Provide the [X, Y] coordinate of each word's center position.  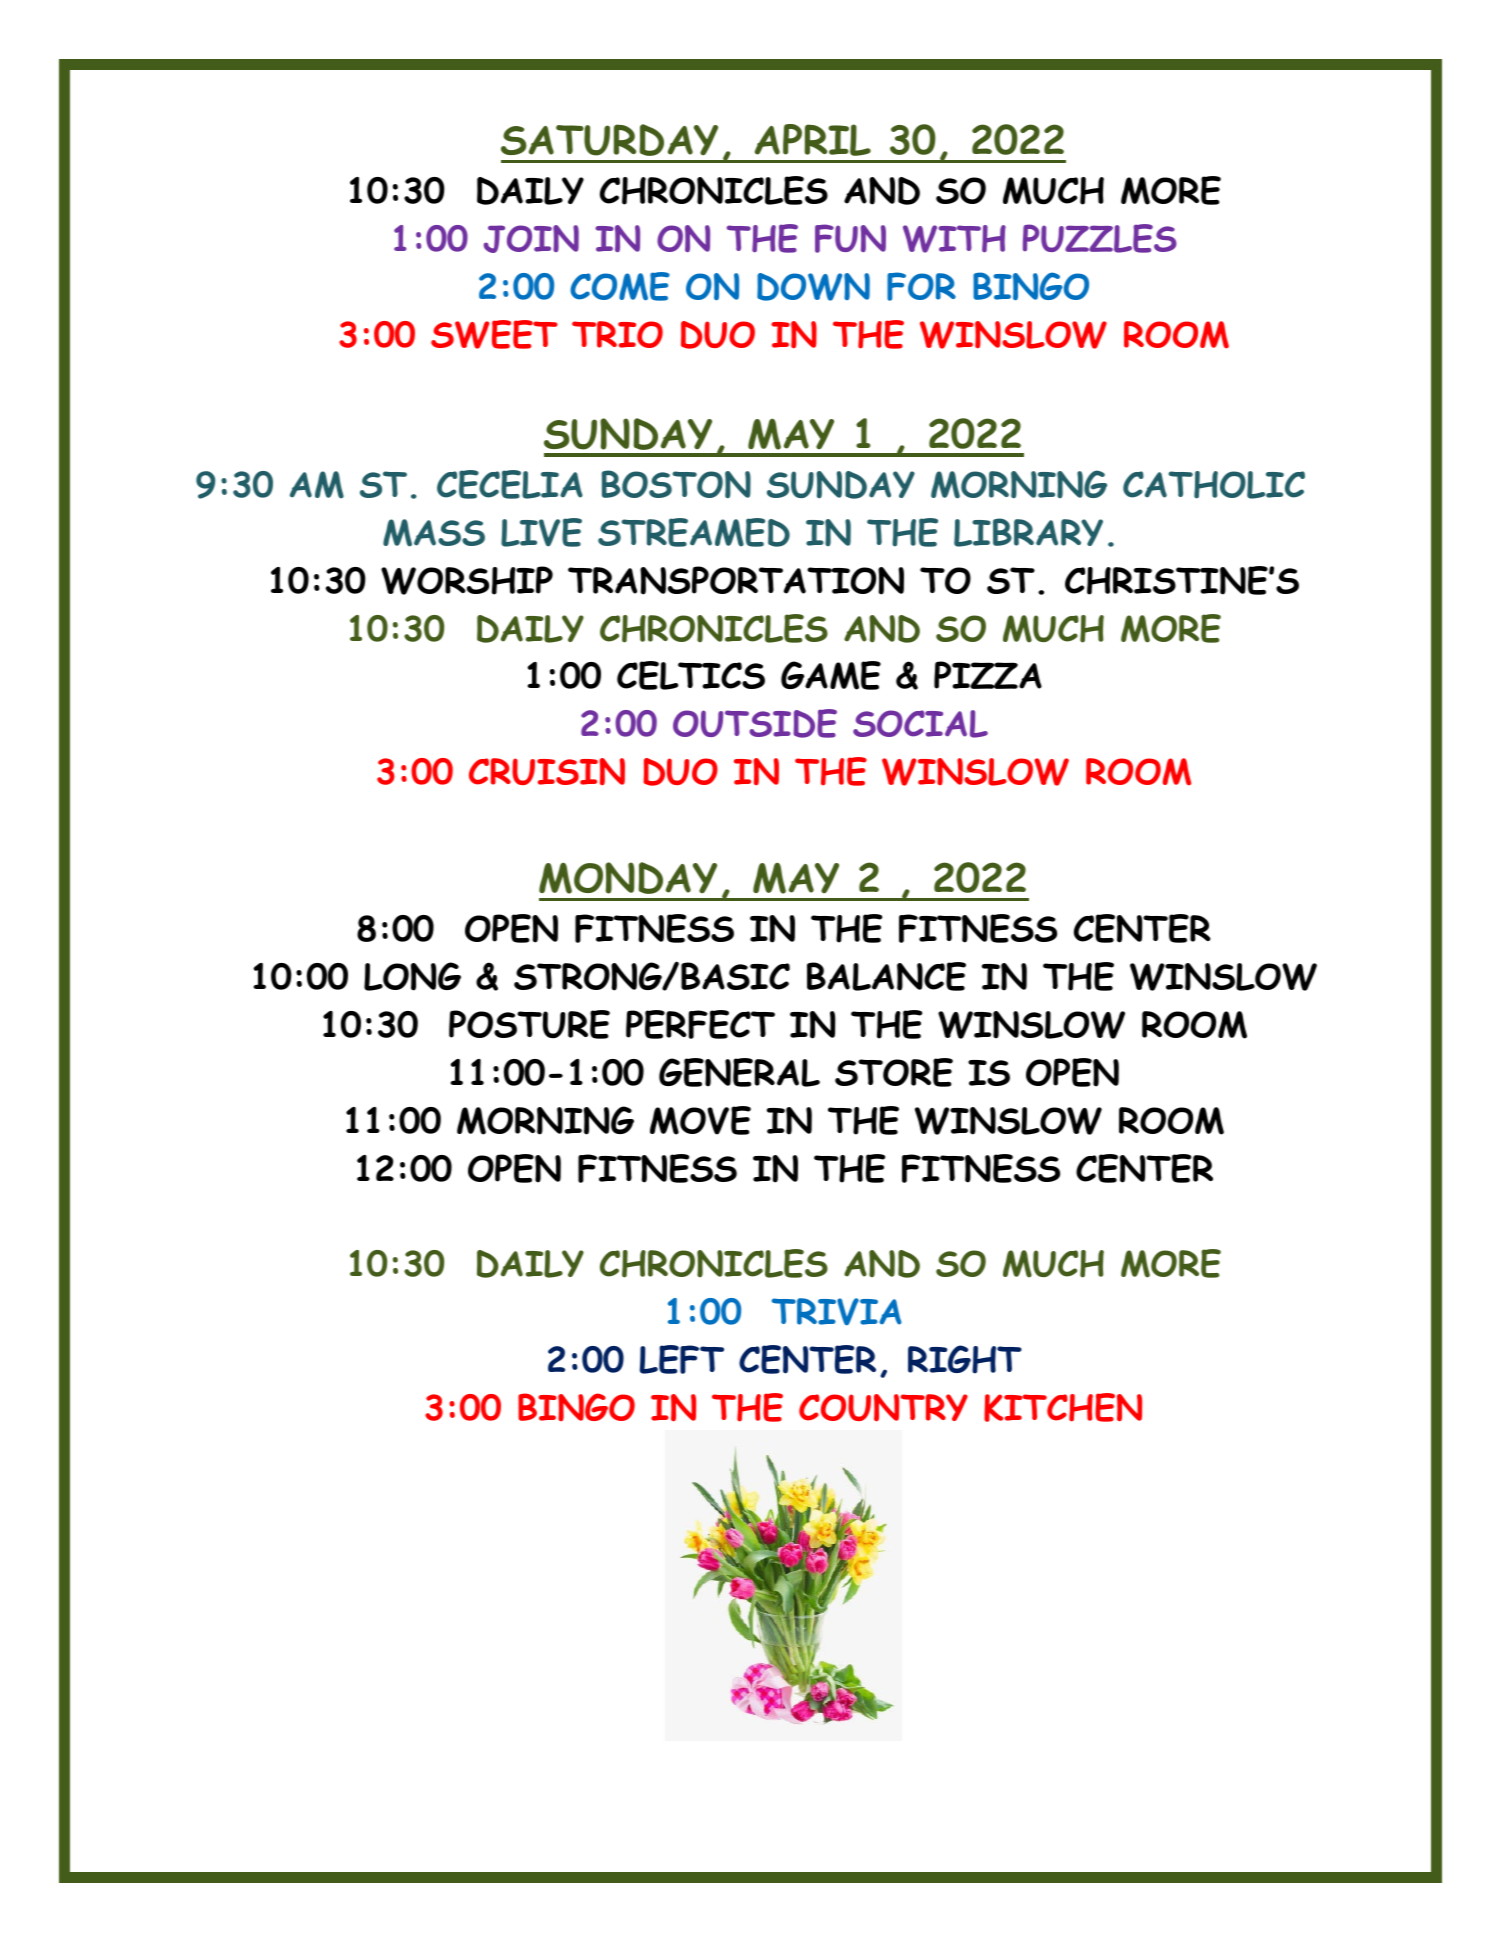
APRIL [813, 140]
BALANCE [886, 976]
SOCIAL [920, 724]
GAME [831, 675]
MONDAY [628, 878]
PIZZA [988, 675]
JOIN [531, 239]
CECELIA [510, 484]
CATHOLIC [1214, 485]
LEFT [682, 1359]
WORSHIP [467, 580]
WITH [954, 239]
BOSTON [676, 484]
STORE [894, 1072]
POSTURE [529, 1024]
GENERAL [739, 1072]
